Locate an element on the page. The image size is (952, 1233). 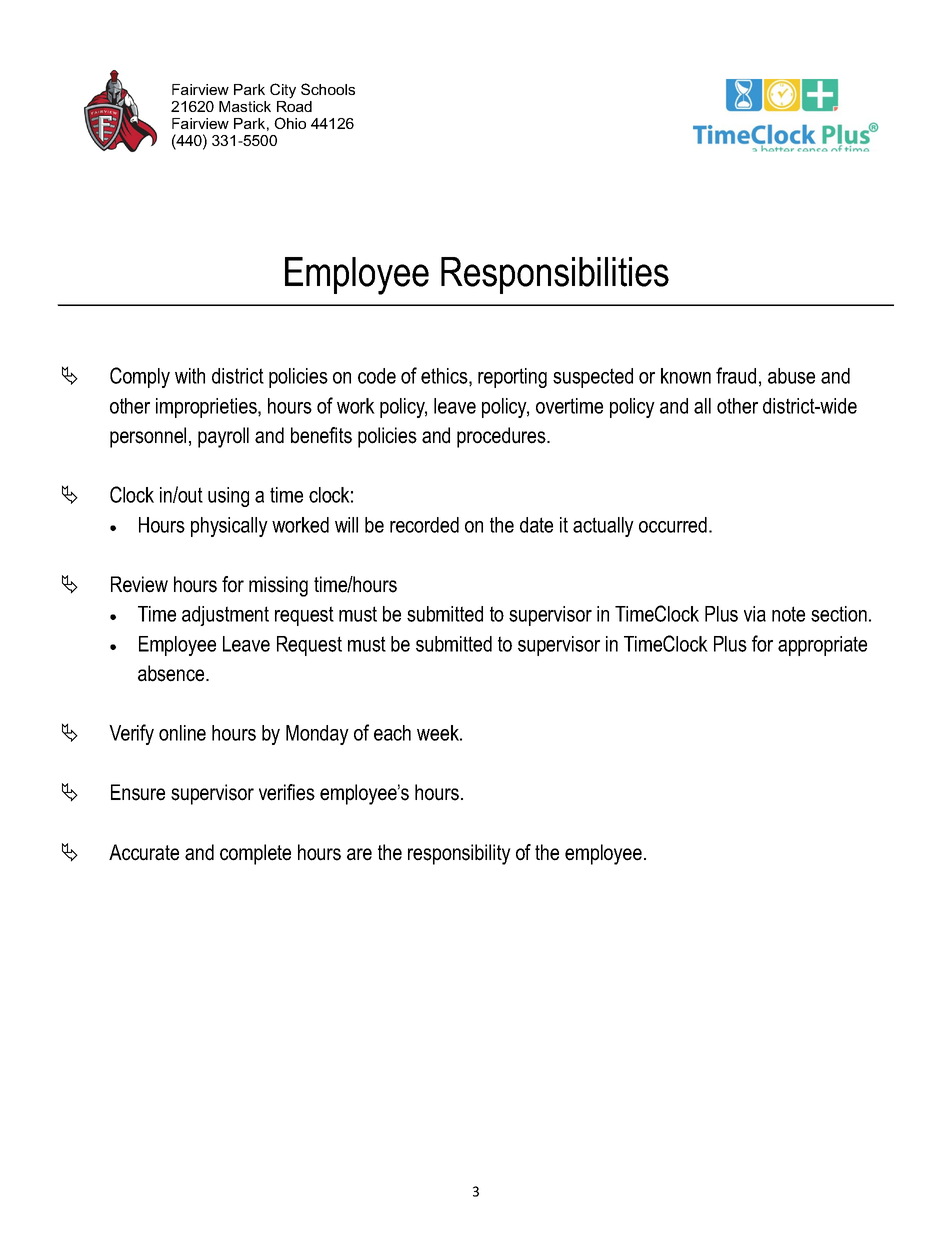
appropriate is located at coordinates (822, 646).
